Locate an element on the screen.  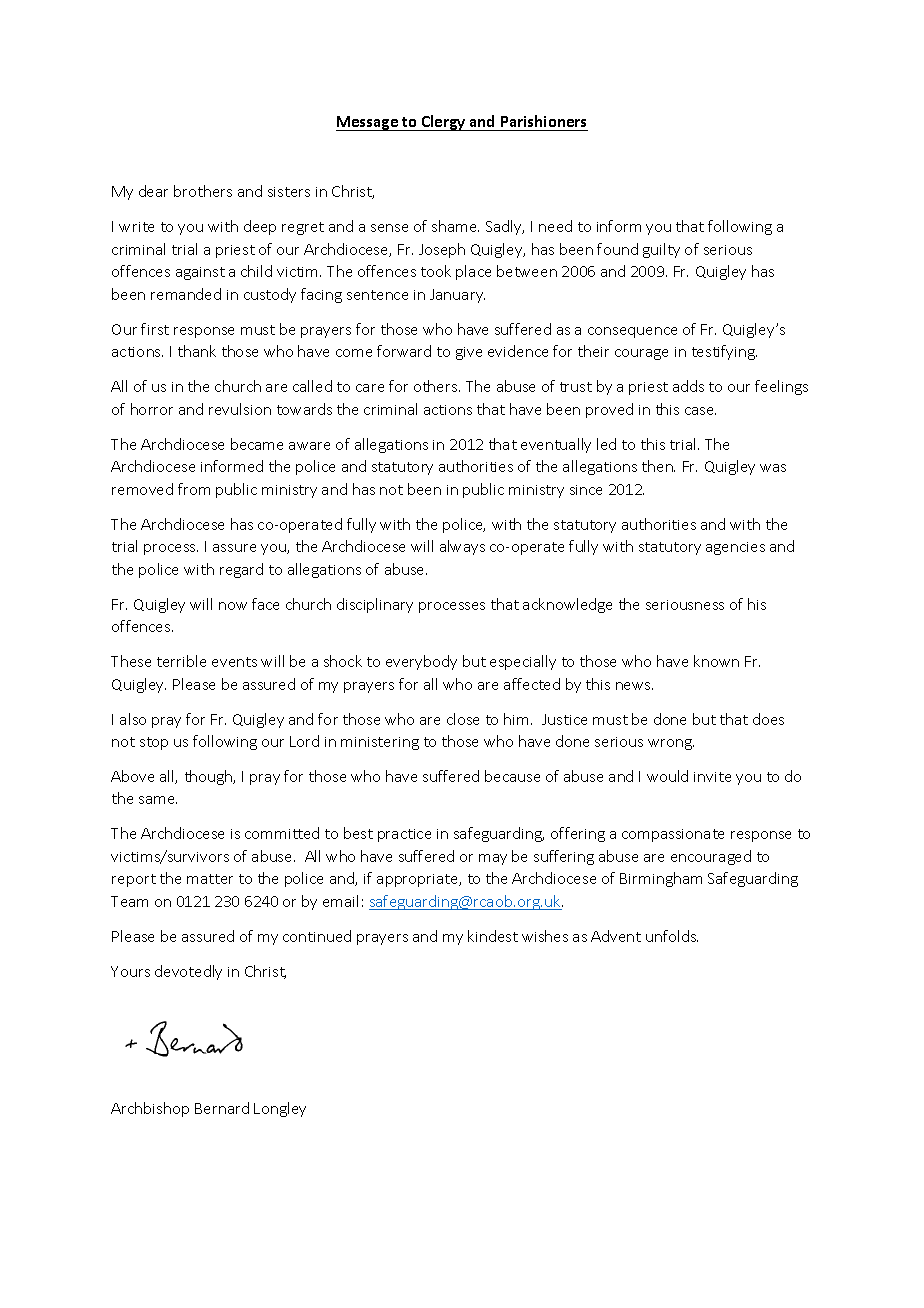
face is located at coordinates (265, 604).
